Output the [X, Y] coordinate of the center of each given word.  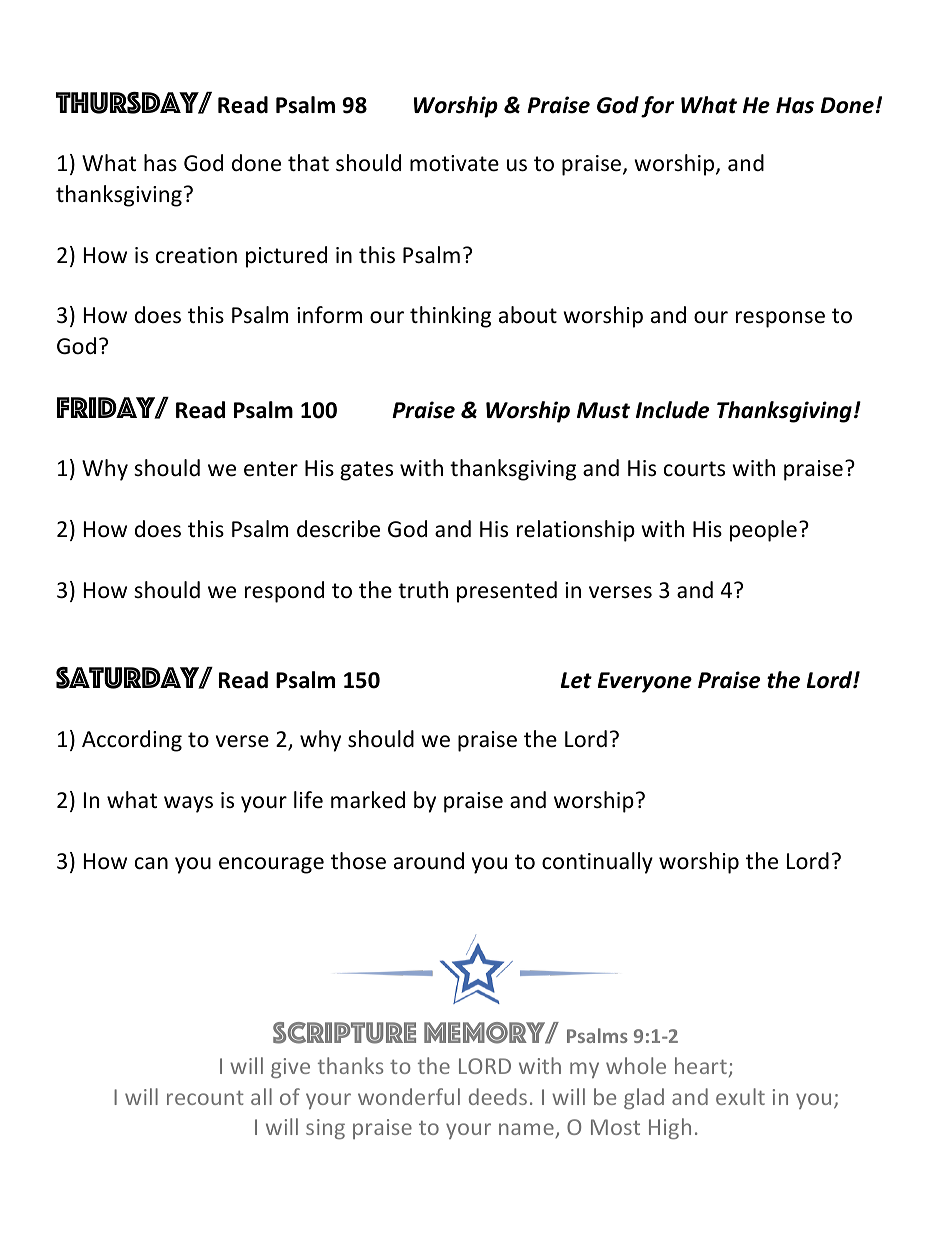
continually [597, 863]
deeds [498, 1096]
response [780, 319]
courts [694, 469]
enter [271, 469]
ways [188, 804]
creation [196, 255]
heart [701, 1065]
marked [368, 800]
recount [205, 1097]
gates [366, 471]
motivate [454, 163]
